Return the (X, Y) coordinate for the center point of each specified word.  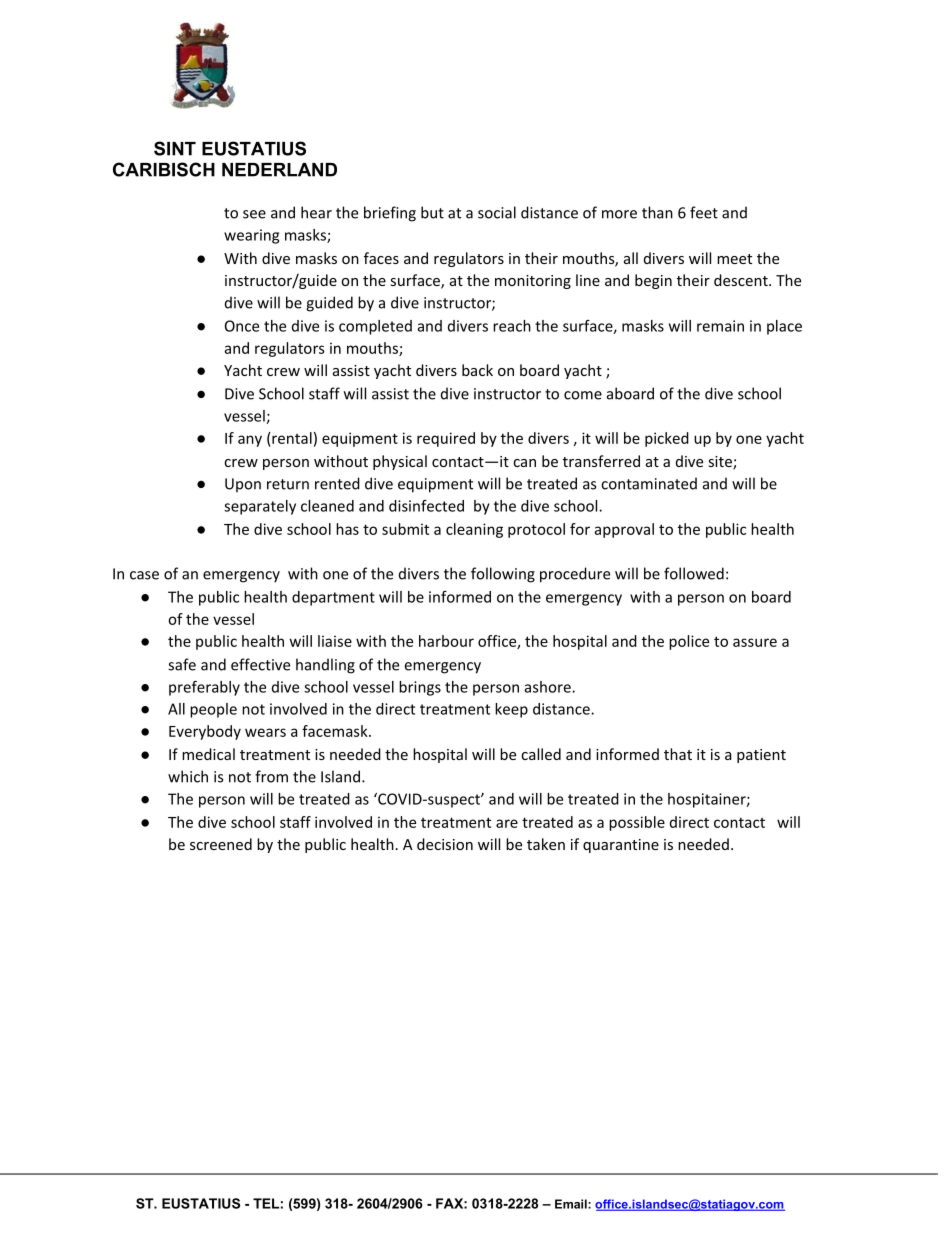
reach (512, 326)
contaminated (649, 483)
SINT (175, 148)
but (432, 212)
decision (445, 844)
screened (221, 844)
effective (260, 664)
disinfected (426, 506)
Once (242, 326)
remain (720, 326)
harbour (446, 641)
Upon (243, 485)
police (689, 642)
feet (704, 212)
